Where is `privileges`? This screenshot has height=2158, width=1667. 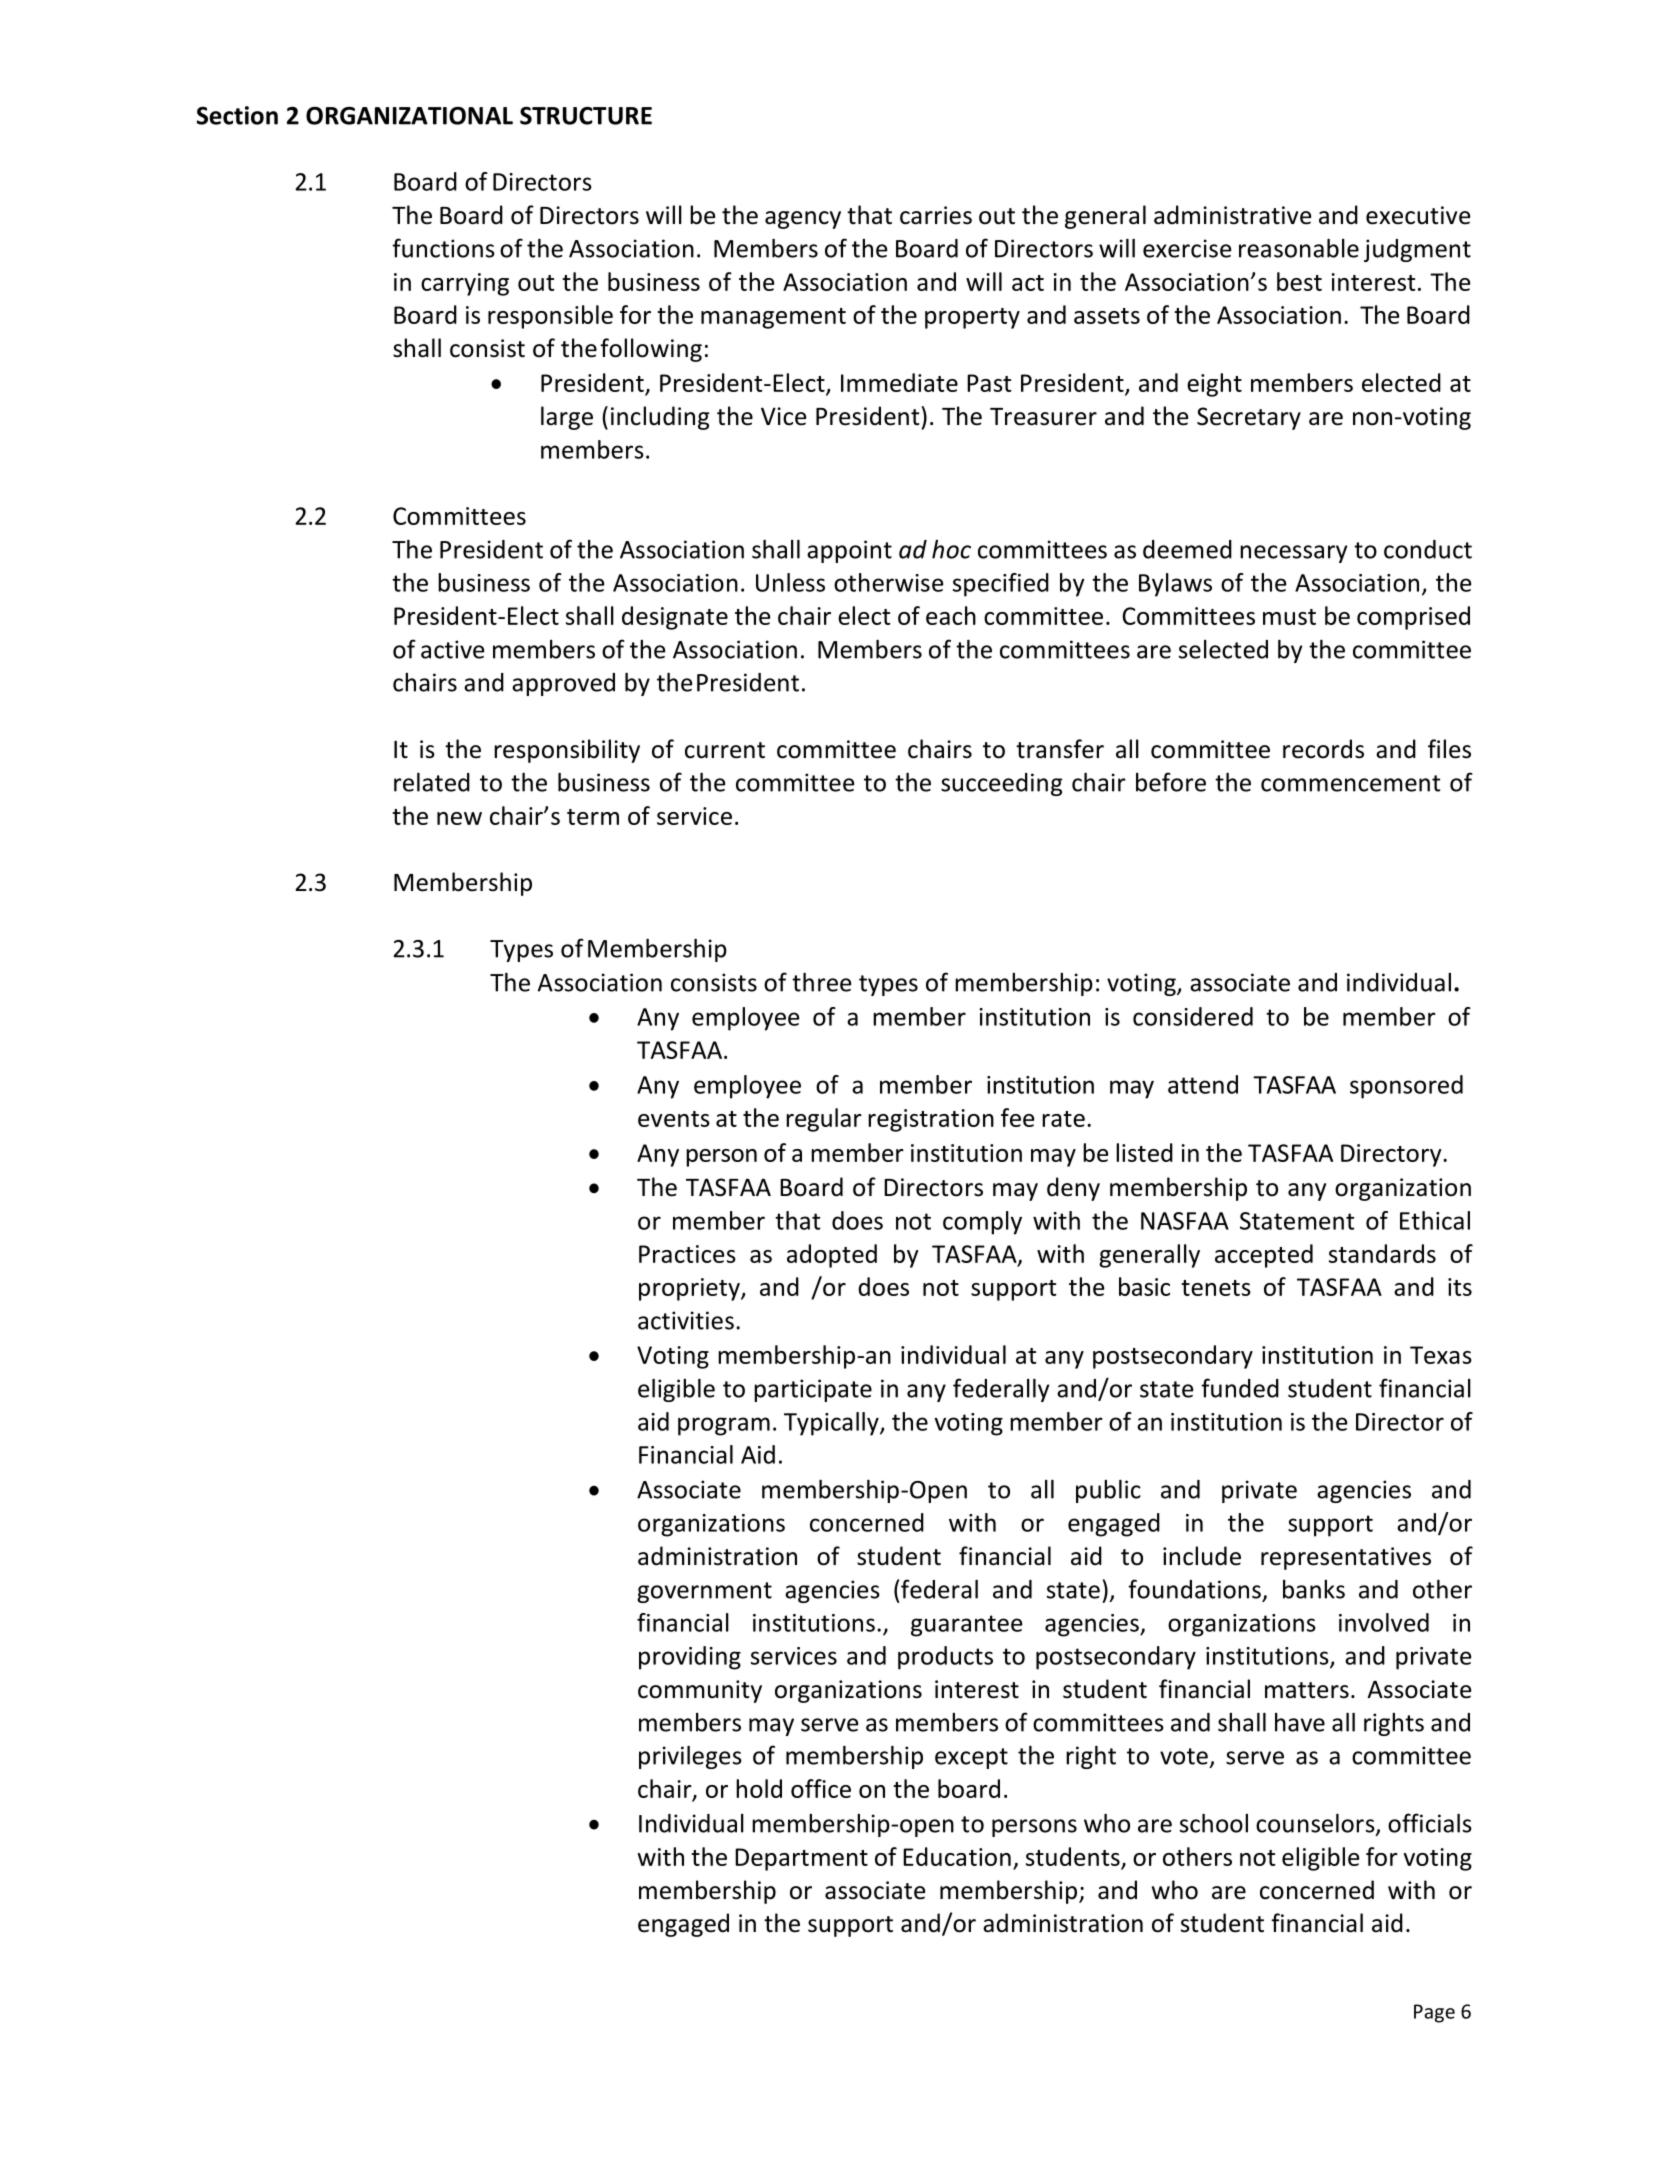
privileges is located at coordinates (690, 1757).
